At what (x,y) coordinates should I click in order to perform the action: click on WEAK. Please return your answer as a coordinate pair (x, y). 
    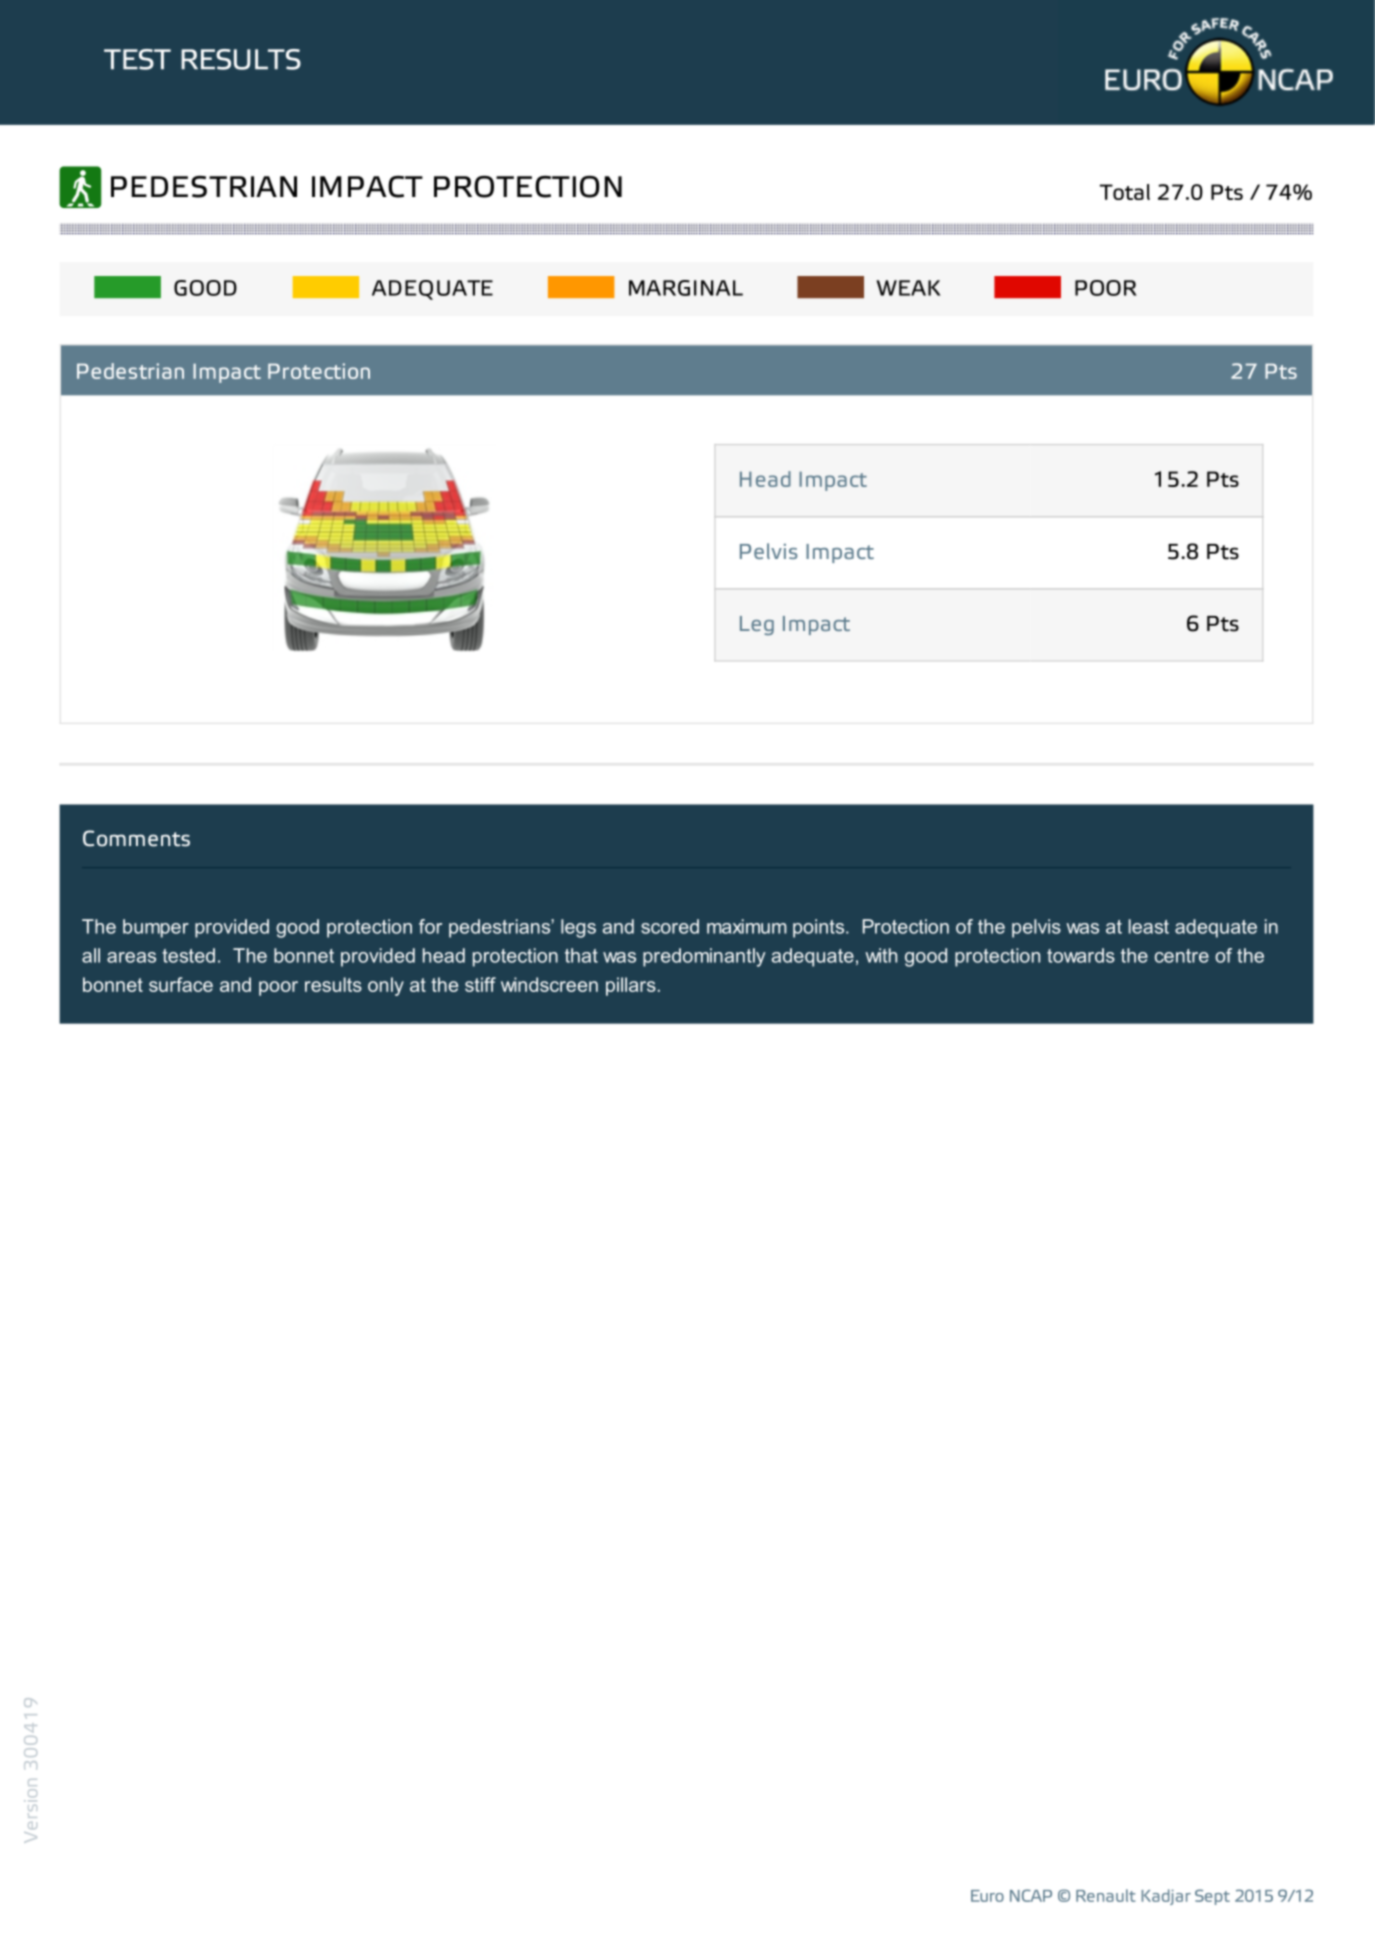
    Looking at the image, I should click on (908, 288).
